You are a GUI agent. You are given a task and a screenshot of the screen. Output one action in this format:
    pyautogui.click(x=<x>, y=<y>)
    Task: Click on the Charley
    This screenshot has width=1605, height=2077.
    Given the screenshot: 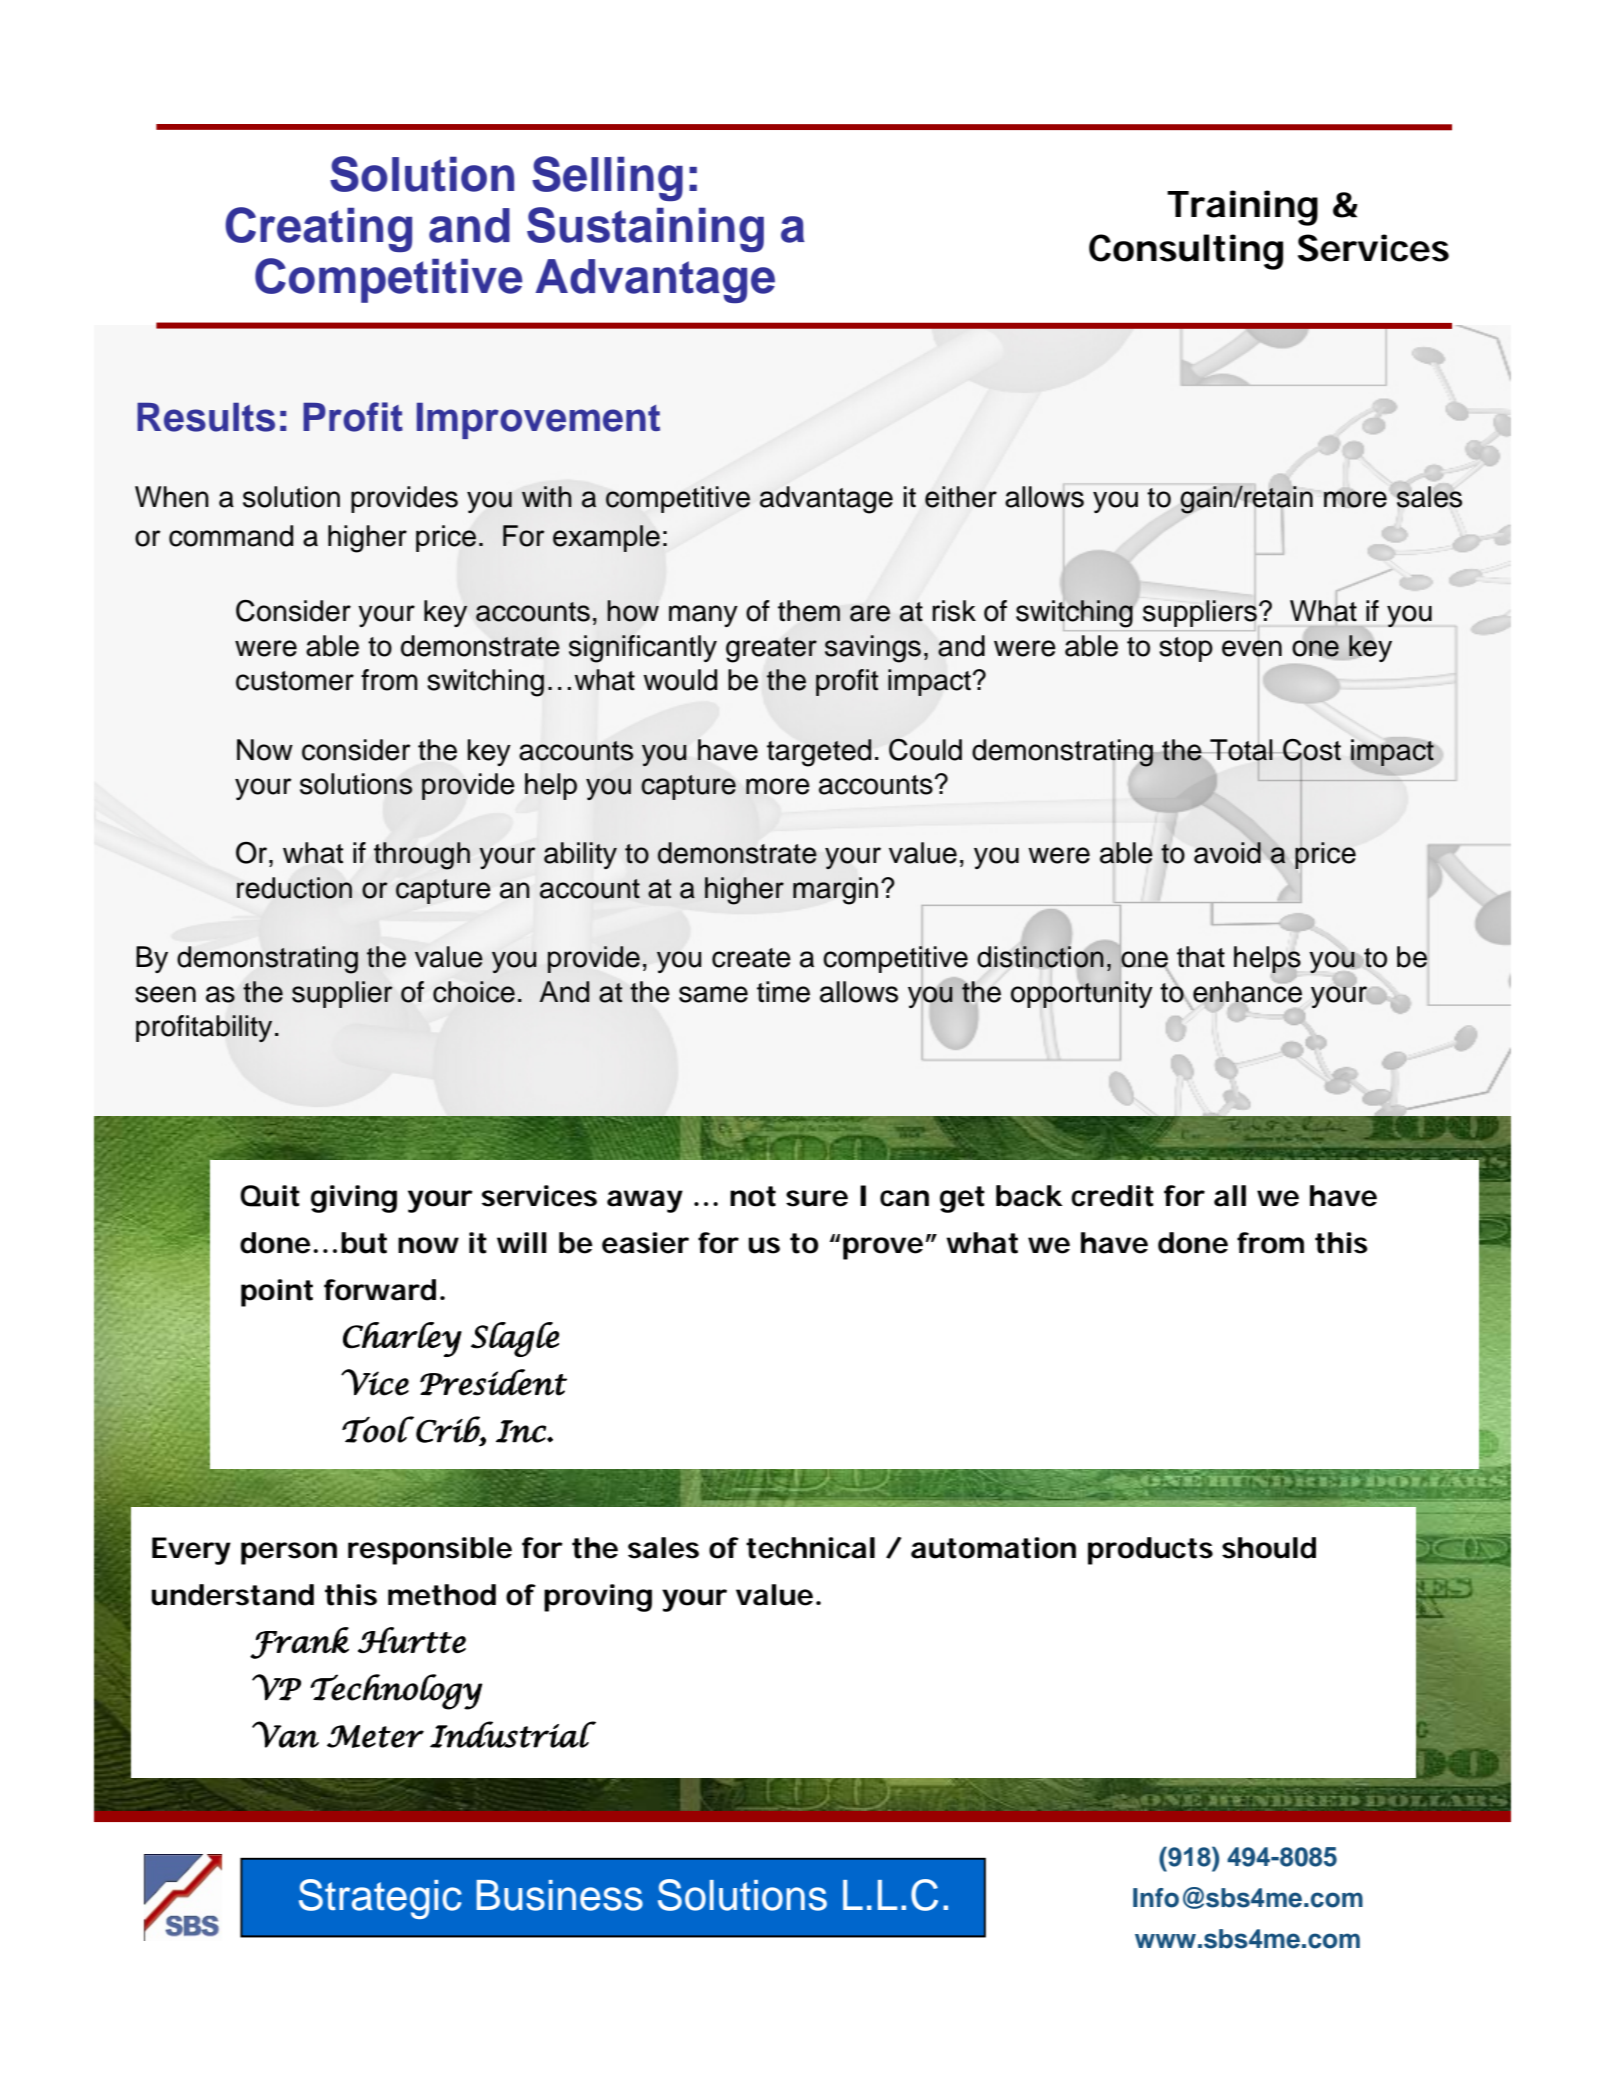 What is the action you would take?
    pyautogui.click(x=402, y=1339)
